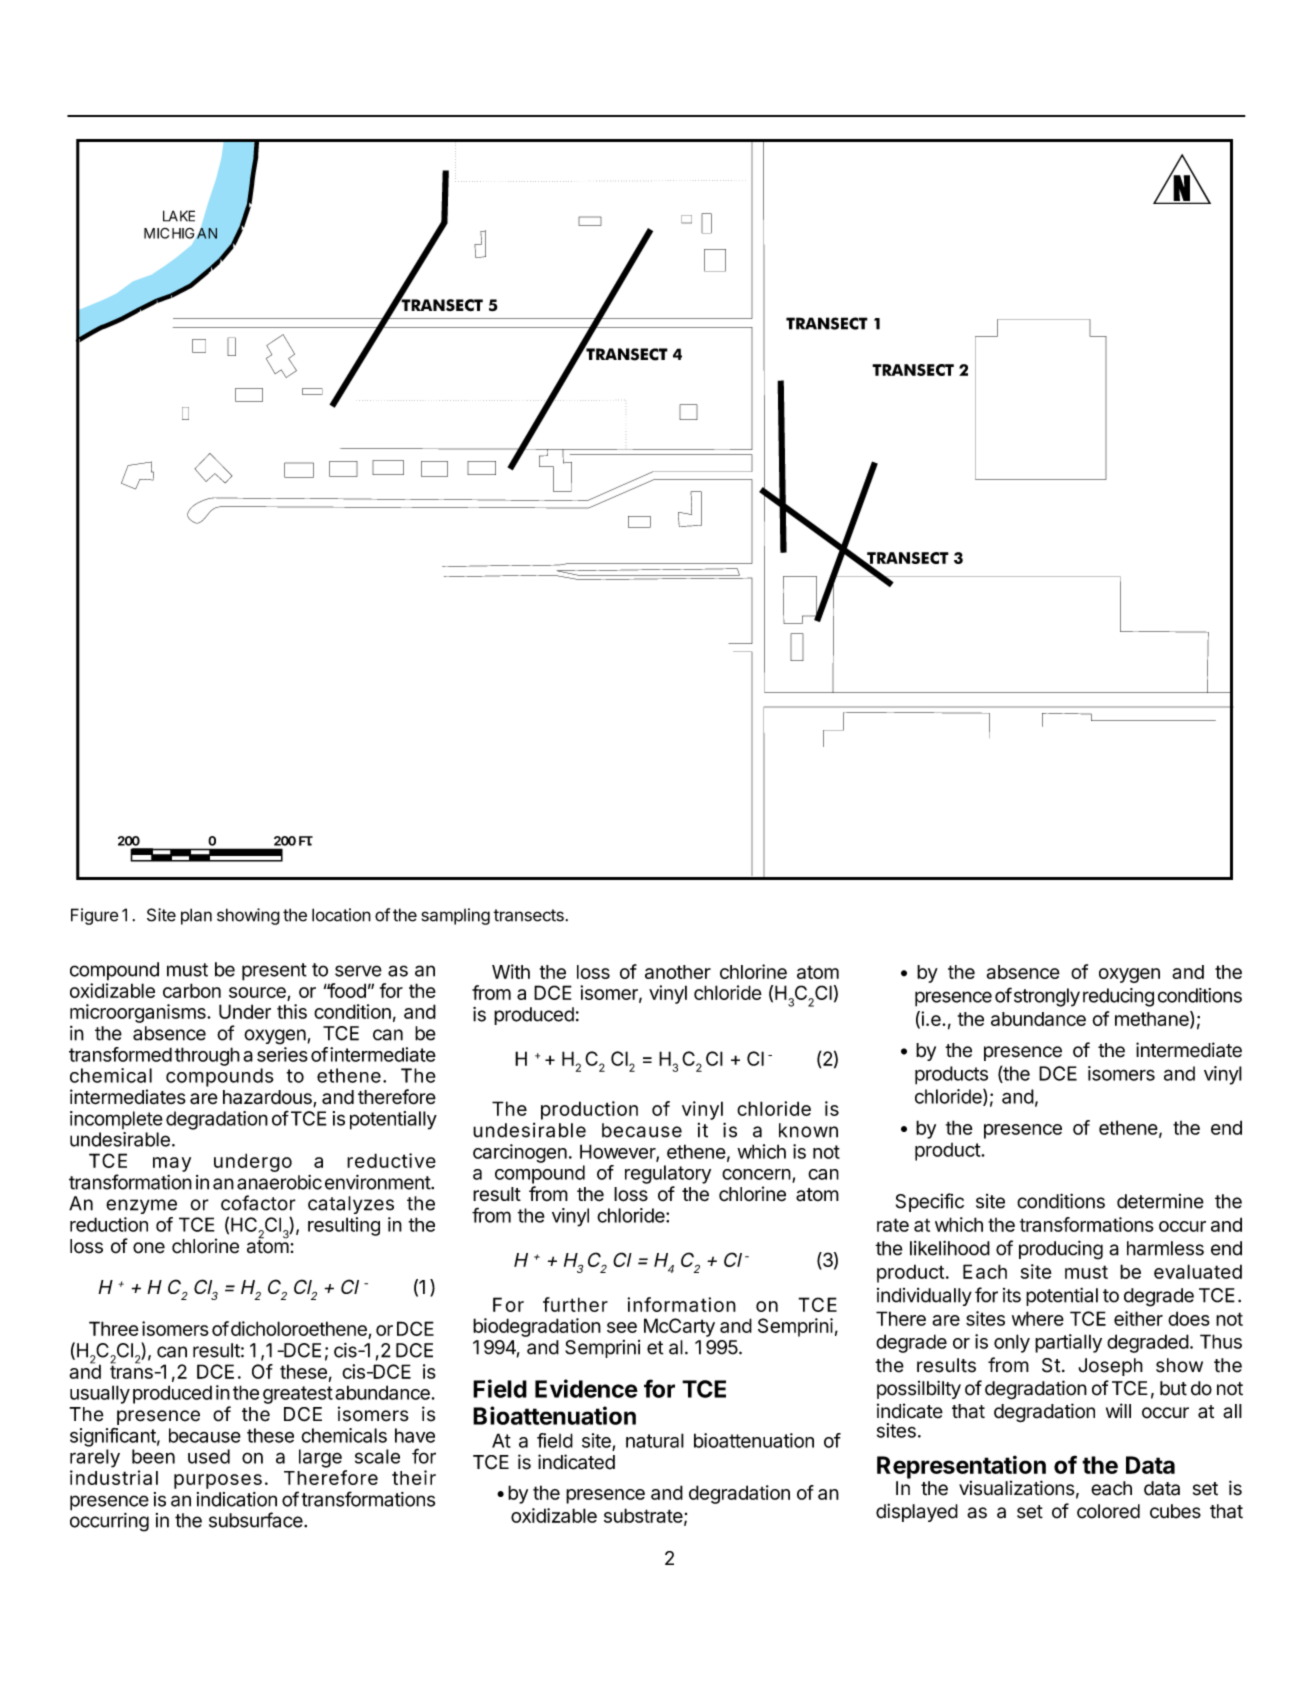 The height and width of the page is (1685, 1302). What do you see at coordinates (341, 915) in the page?
I see `location` at bounding box center [341, 915].
